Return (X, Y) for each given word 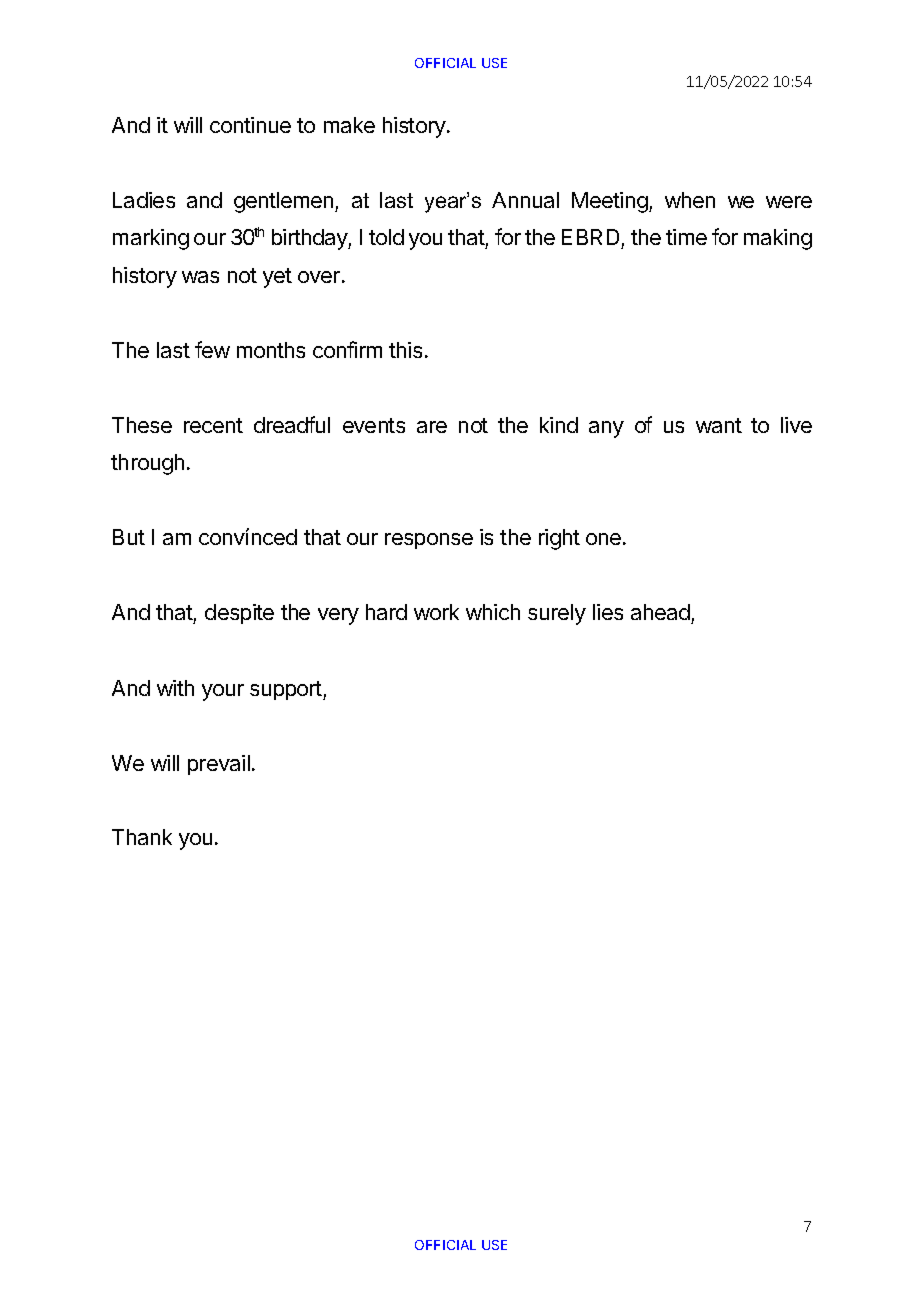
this (405, 350)
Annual (525, 200)
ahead (661, 614)
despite (239, 614)
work (436, 612)
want (719, 425)
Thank (142, 837)
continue (250, 125)
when (690, 200)
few (212, 349)
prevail (219, 765)
